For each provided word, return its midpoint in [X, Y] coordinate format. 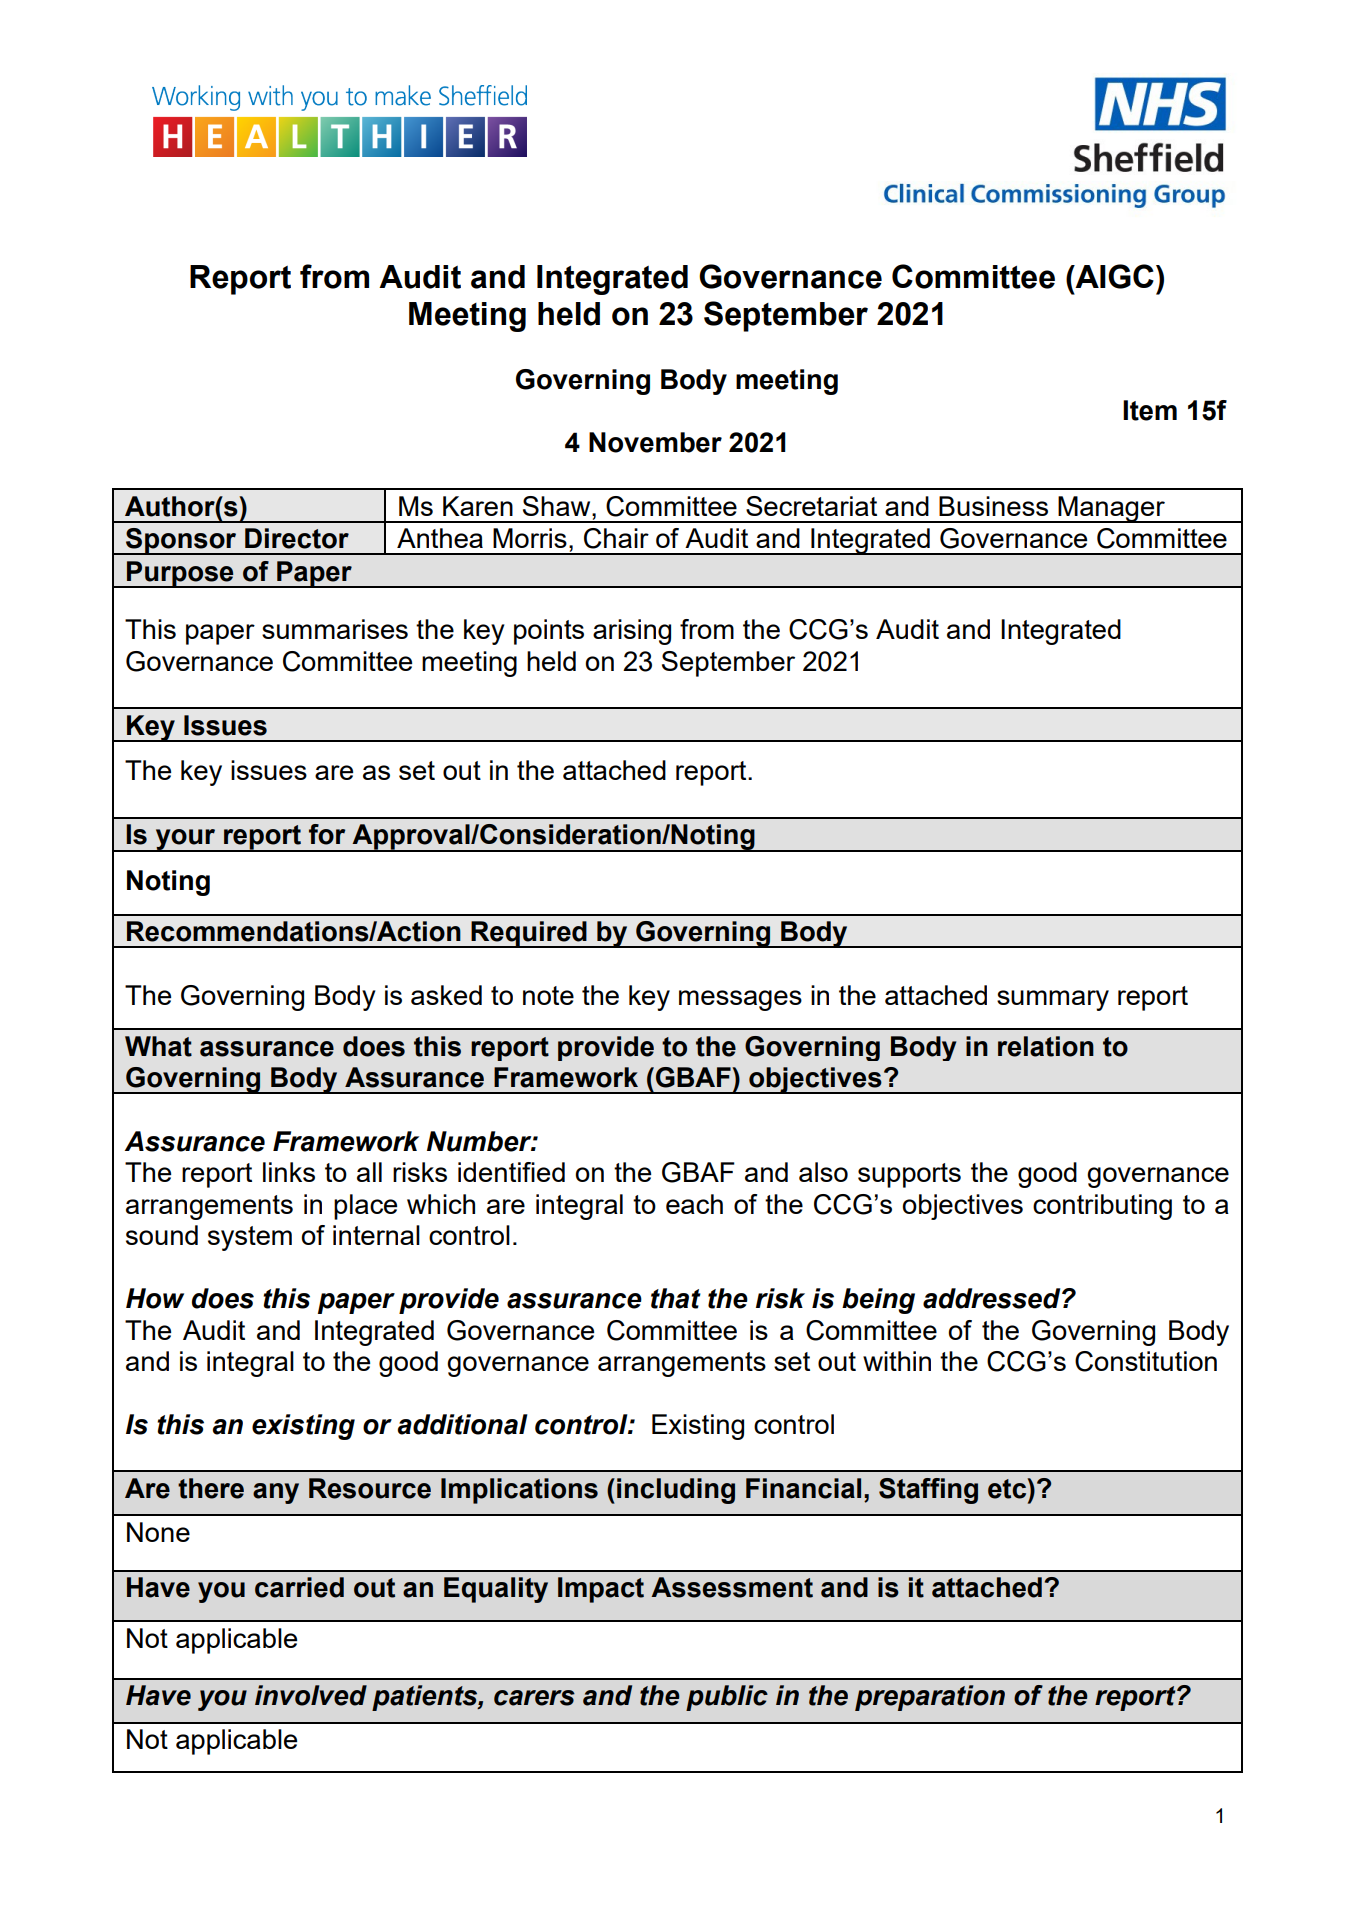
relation [1046, 1046]
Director [297, 538]
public [727, 1698]
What [158, 1046]
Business [993, 506]
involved [311, 1695]
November [655, 442]
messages [740, 1000]
